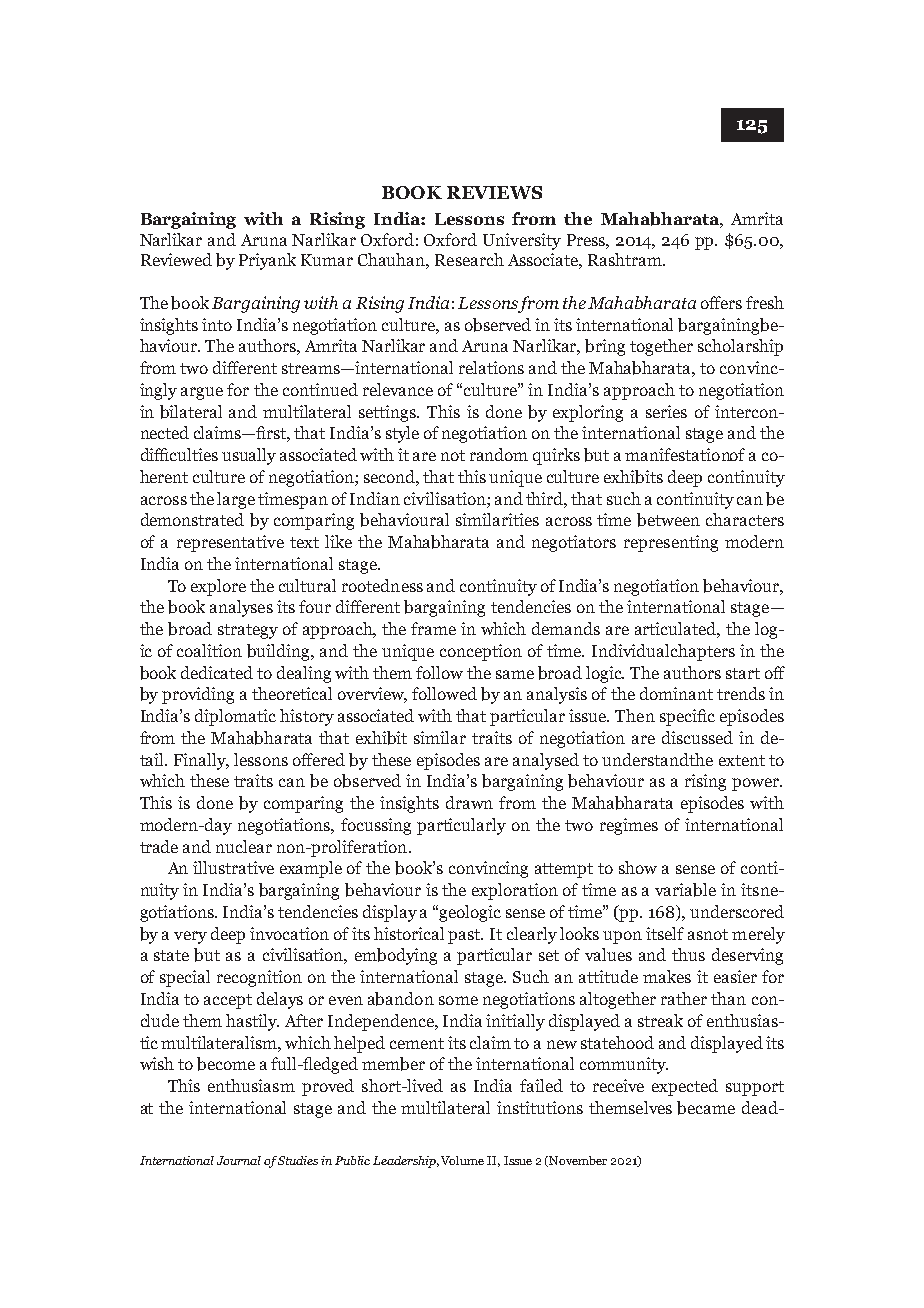  What do you see at coordinates (499, 454) in the page?
I see `random` at bounding box center [499, 454].
